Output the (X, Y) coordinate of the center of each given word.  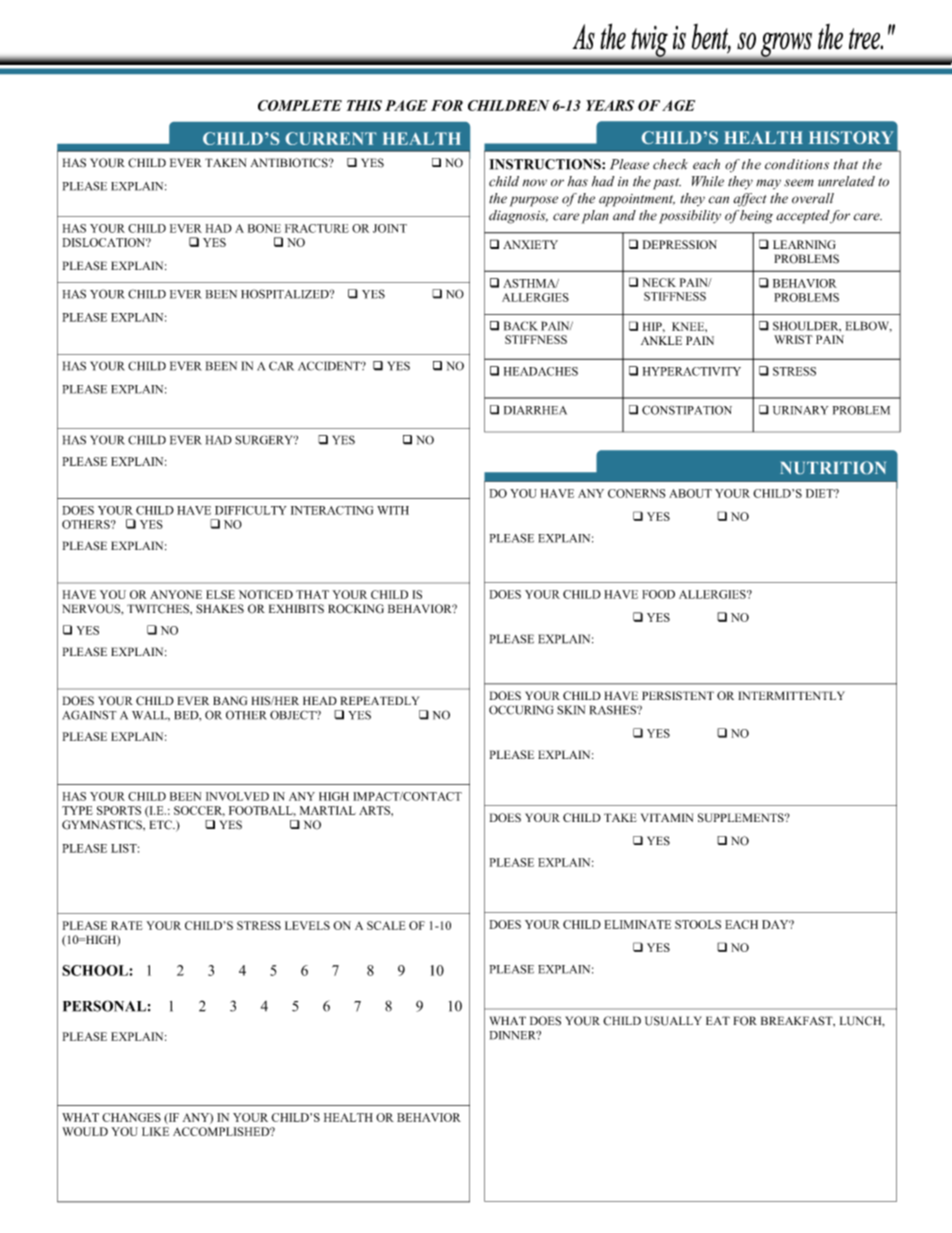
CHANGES (131, 1117)
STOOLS (698, 924)
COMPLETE (300, 105)
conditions (797, 164)
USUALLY (673, 1021)
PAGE (406, 105)
